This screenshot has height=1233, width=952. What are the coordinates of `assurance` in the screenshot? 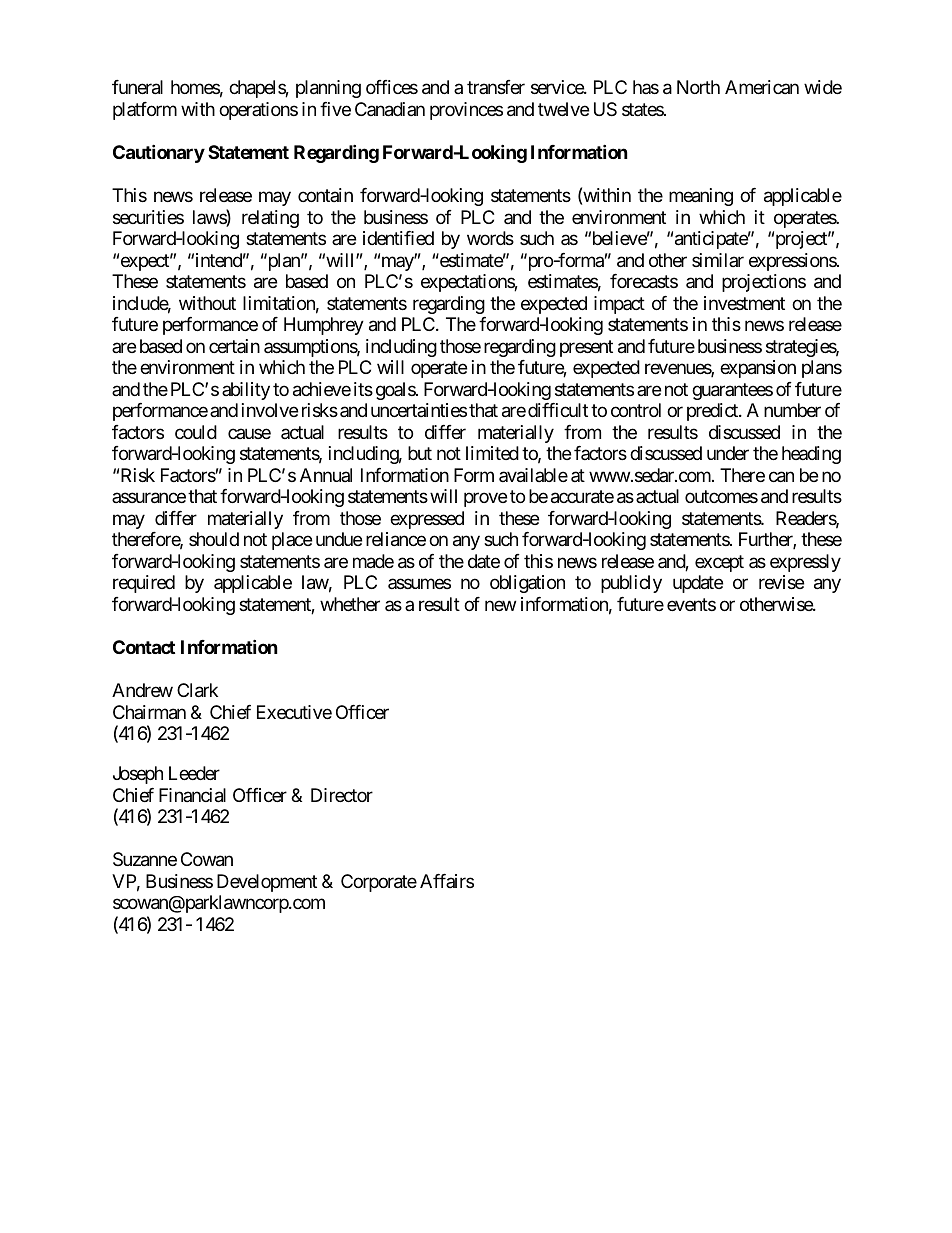 It's located at (149, 498).
